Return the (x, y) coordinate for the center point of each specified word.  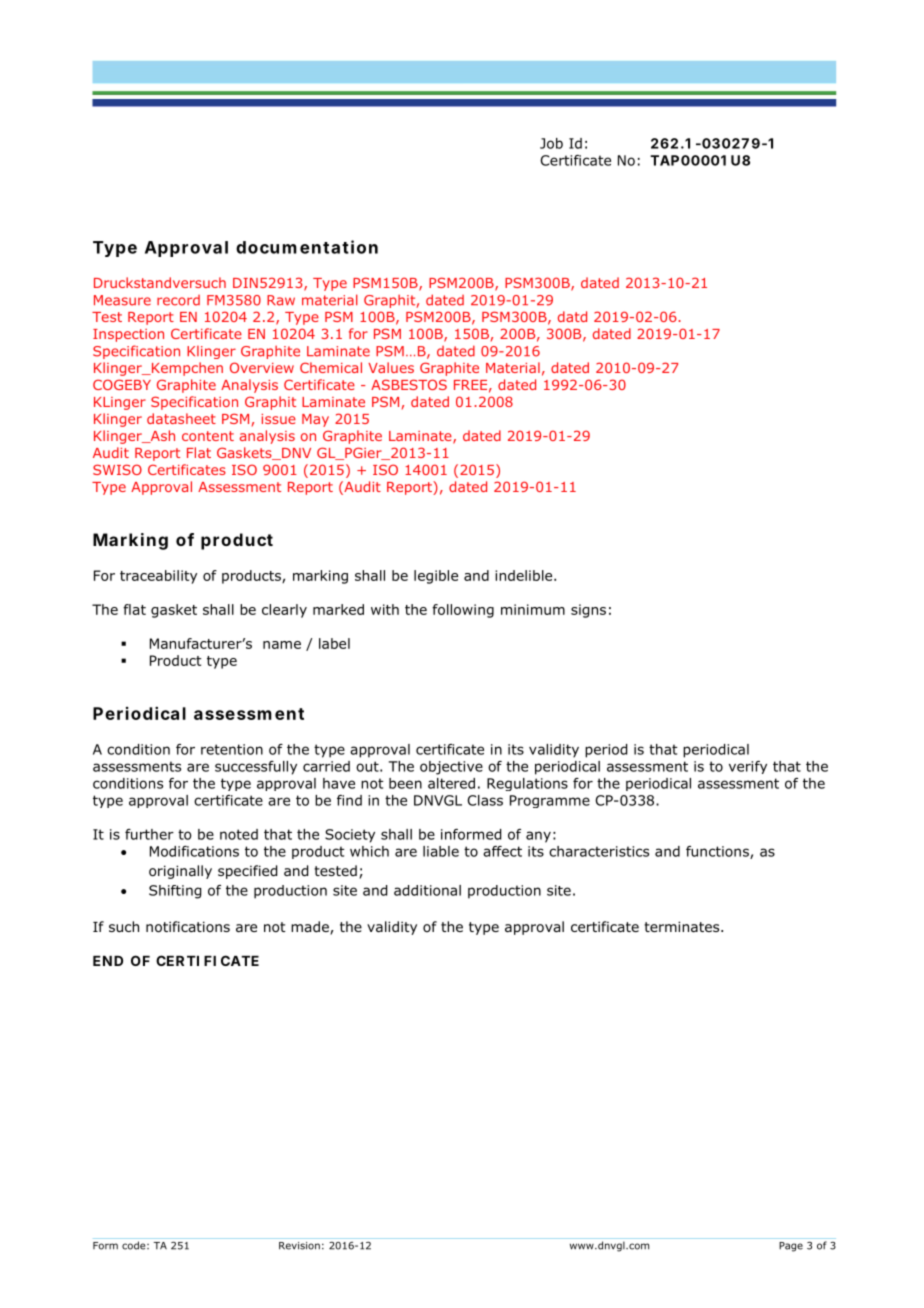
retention (232, 749)
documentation (307, 247)
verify (748, 767)
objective (451, 768)
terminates (683, 926)
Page (791, 1247)
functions (718, 852)
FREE (470, 385)
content (208, 436)
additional (427, 890)
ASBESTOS (409, 384)
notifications (188, 927)
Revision (299, 1246)
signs (588, 611)
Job (551, 143)
